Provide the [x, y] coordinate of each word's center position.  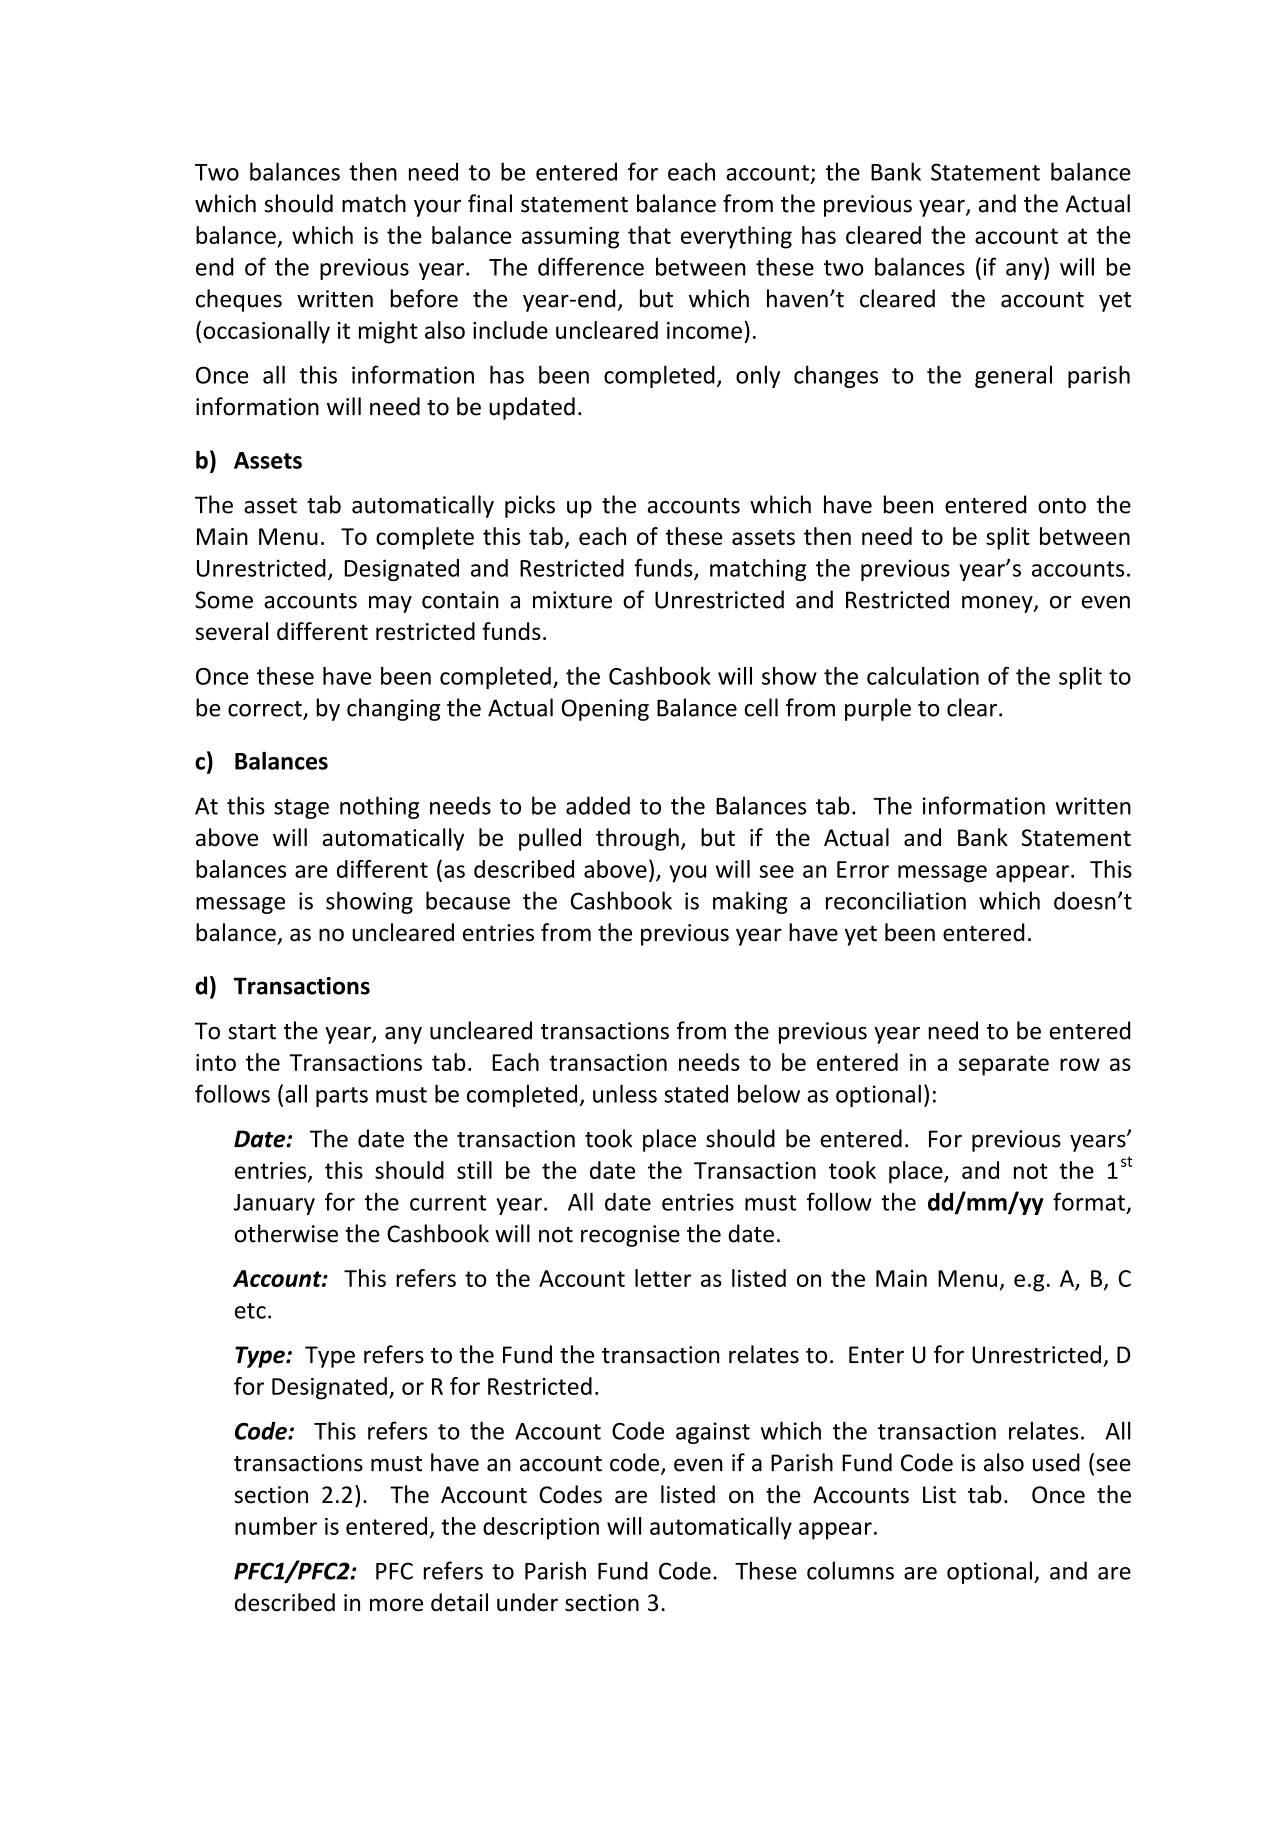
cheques [239, 300]
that [649, 235]
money [998, 604]
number [276, 1526]
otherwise [286, 1233]
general [1013, 376]
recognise [630, 1236]
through [637, 839]
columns [850, 1570]
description [541, 1528]
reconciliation [896, 900]
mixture [572, 600]
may [390, 604]
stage [301, 809]
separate [1004, 1065]
